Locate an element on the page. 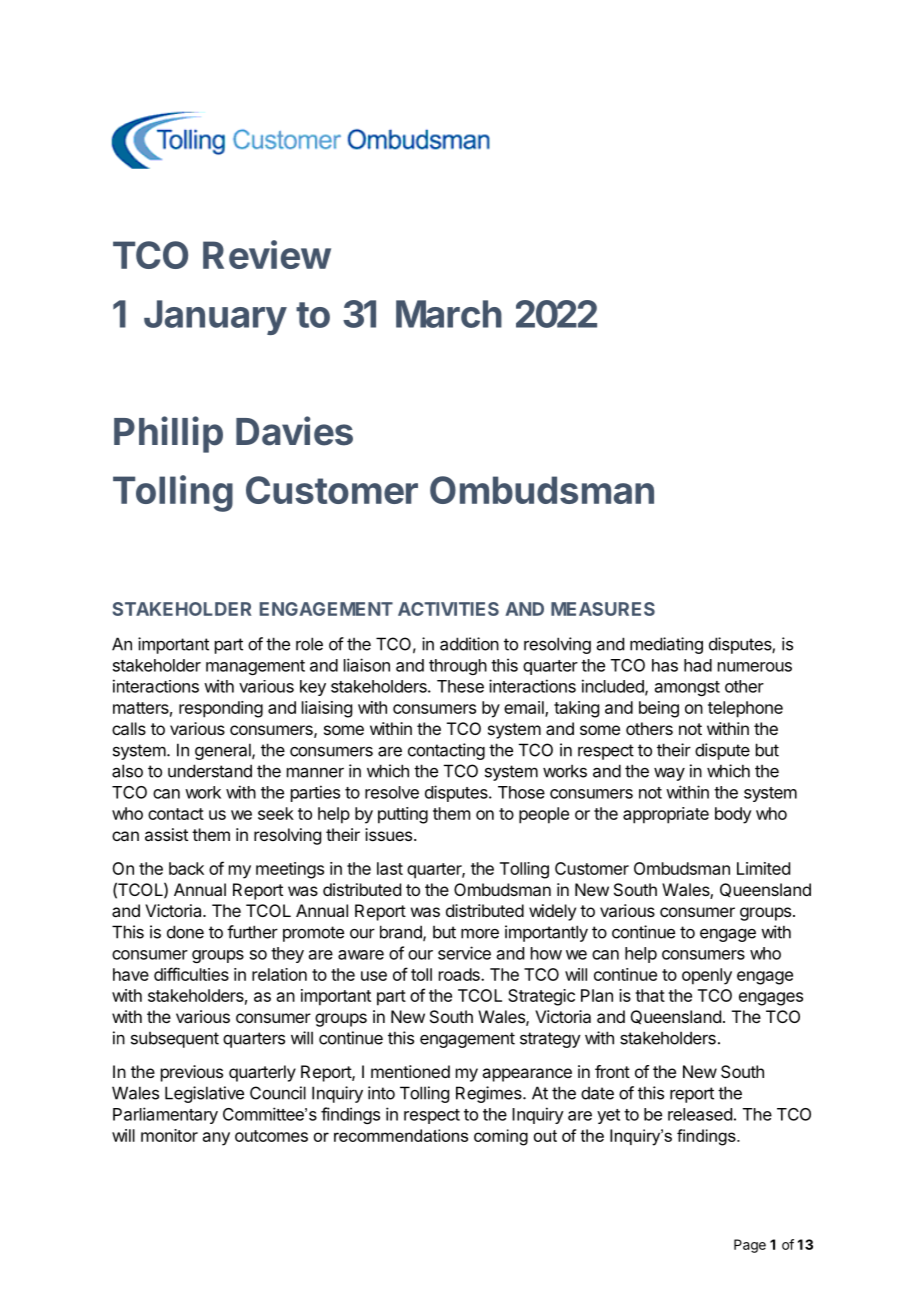 The height and width of the image is (1308, 924). mentioned is located at coordinates (410, 1071).
